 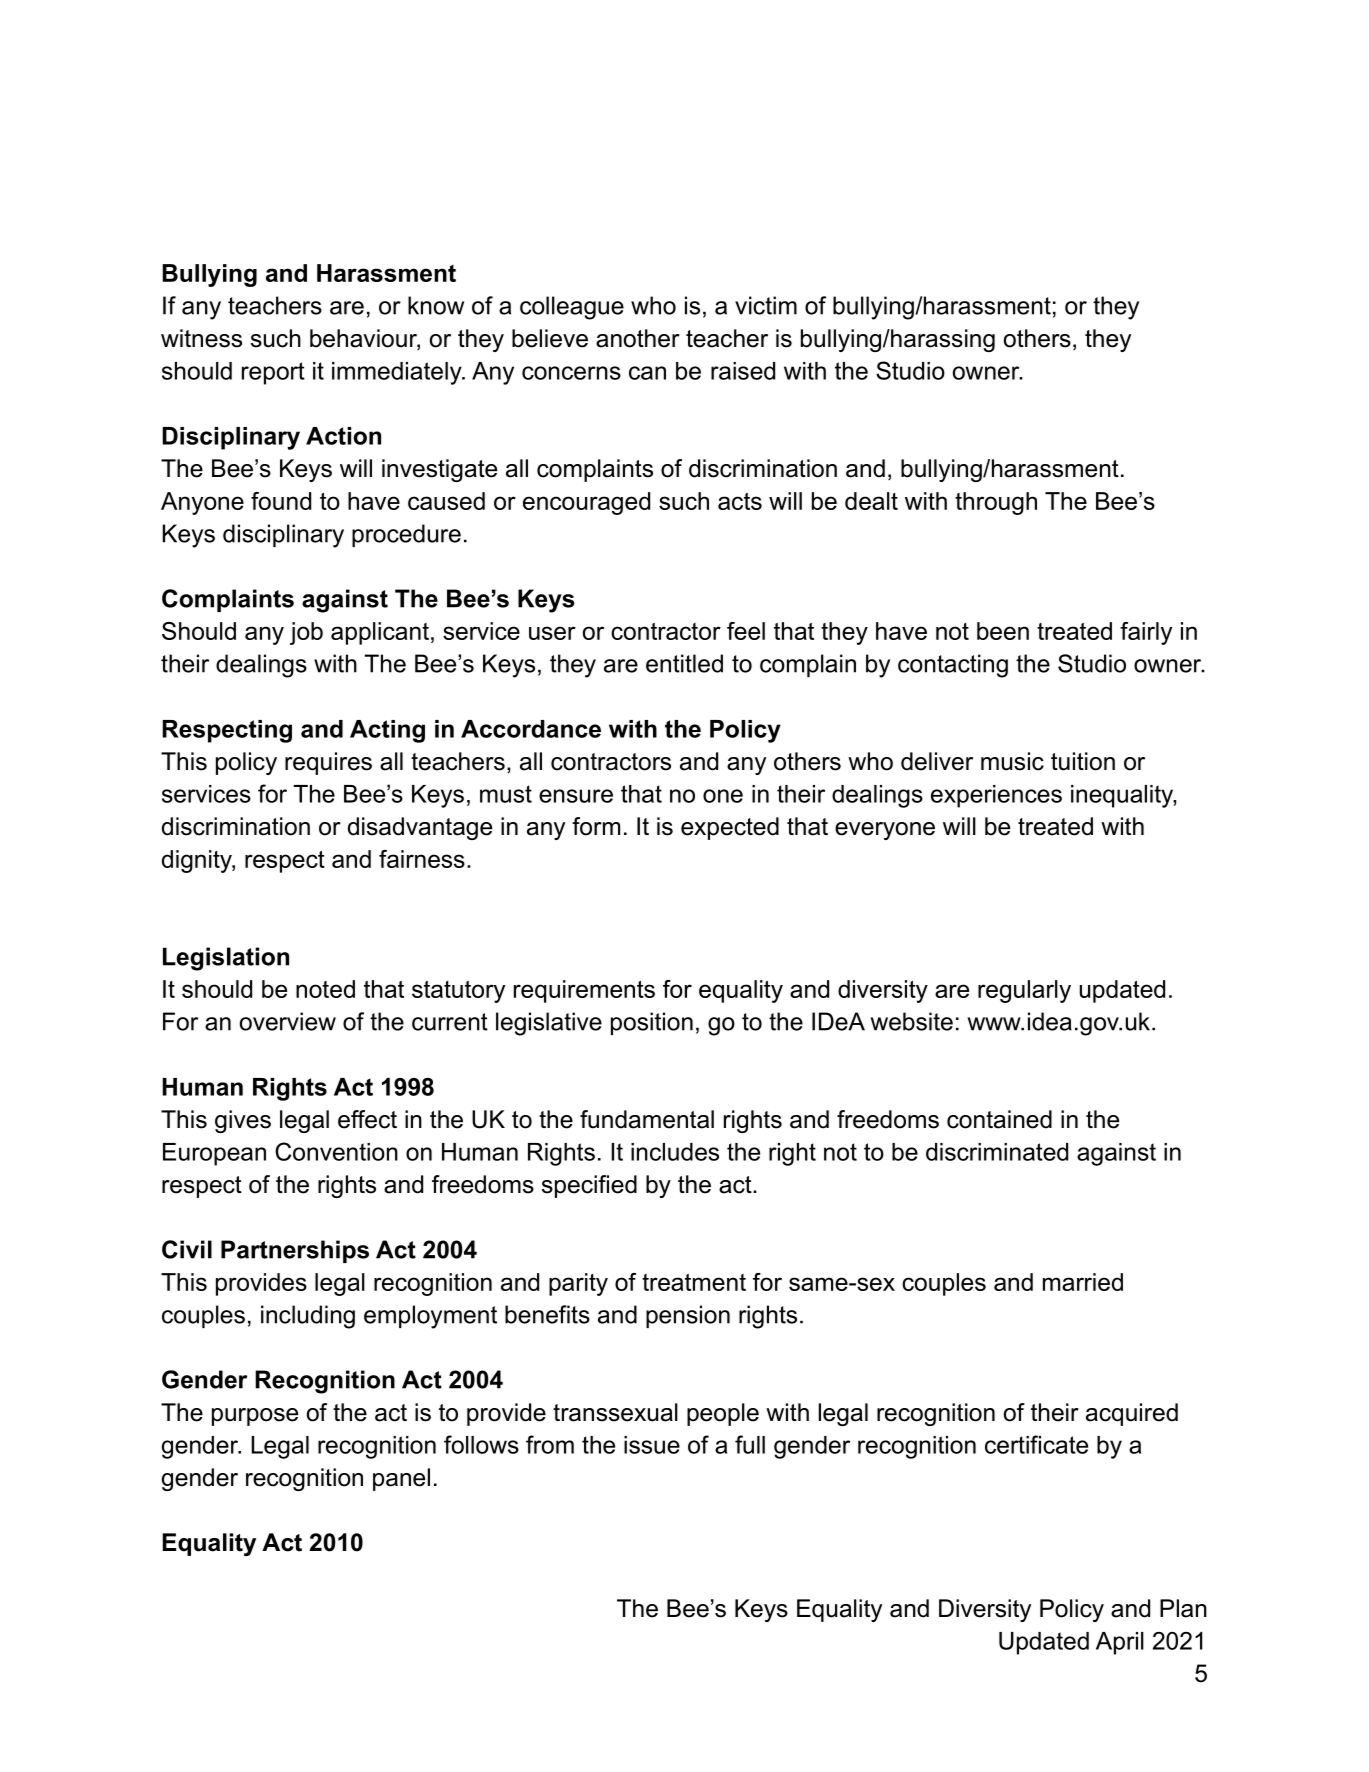 I want to click on job, so click(x=306, y=633).
